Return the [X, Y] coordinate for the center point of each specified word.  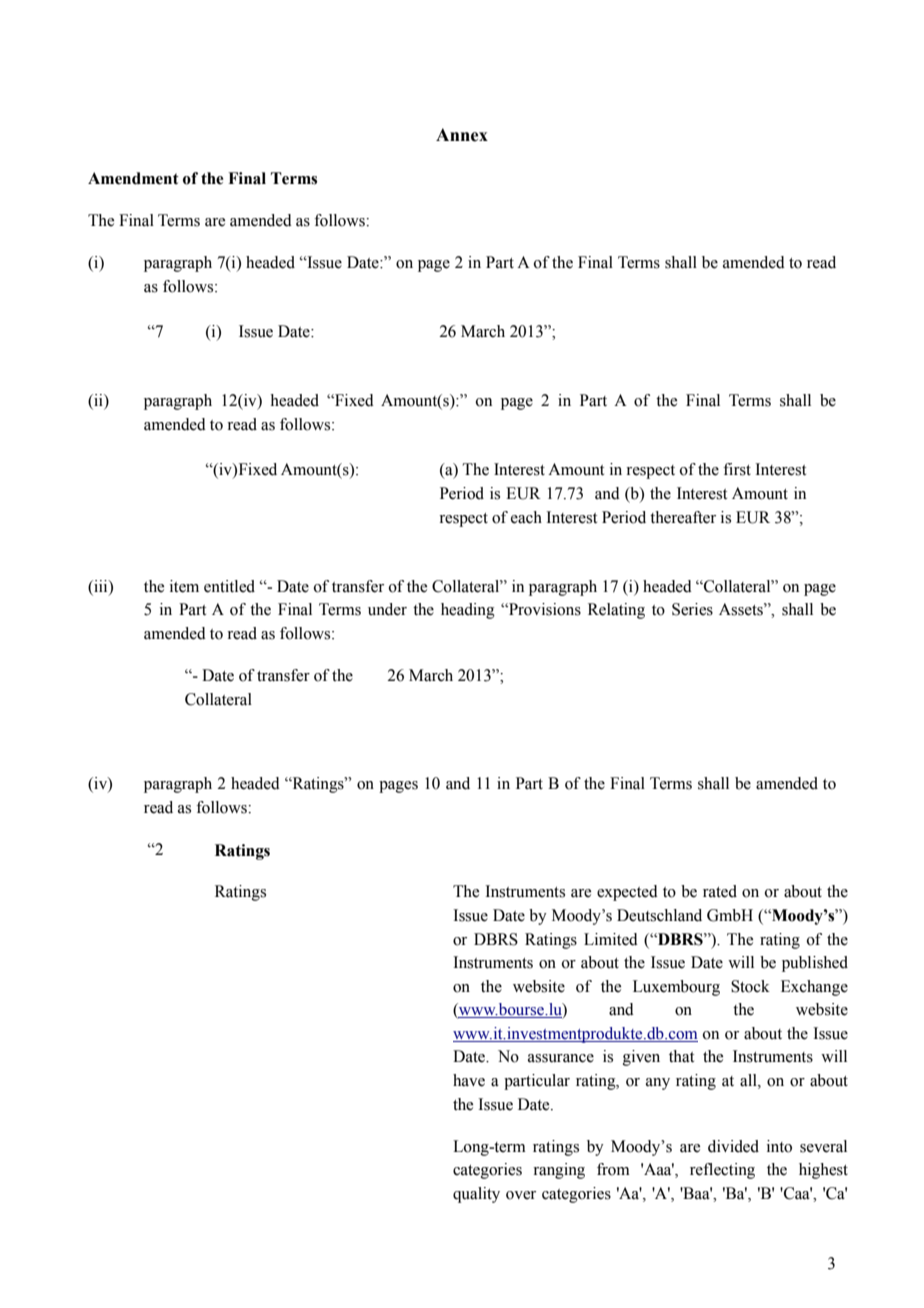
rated [720, 891]
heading [468, 611]
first [737, 469]
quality [476, 1195]
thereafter [683, 517]
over [521, 1195]
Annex [462, 135]
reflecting [722, 1171]
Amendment [133, 178]
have [469, 1080]
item [184, 586]
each [526, 517]
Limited [611, 939]
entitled [229, 586]
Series [692, 609]
